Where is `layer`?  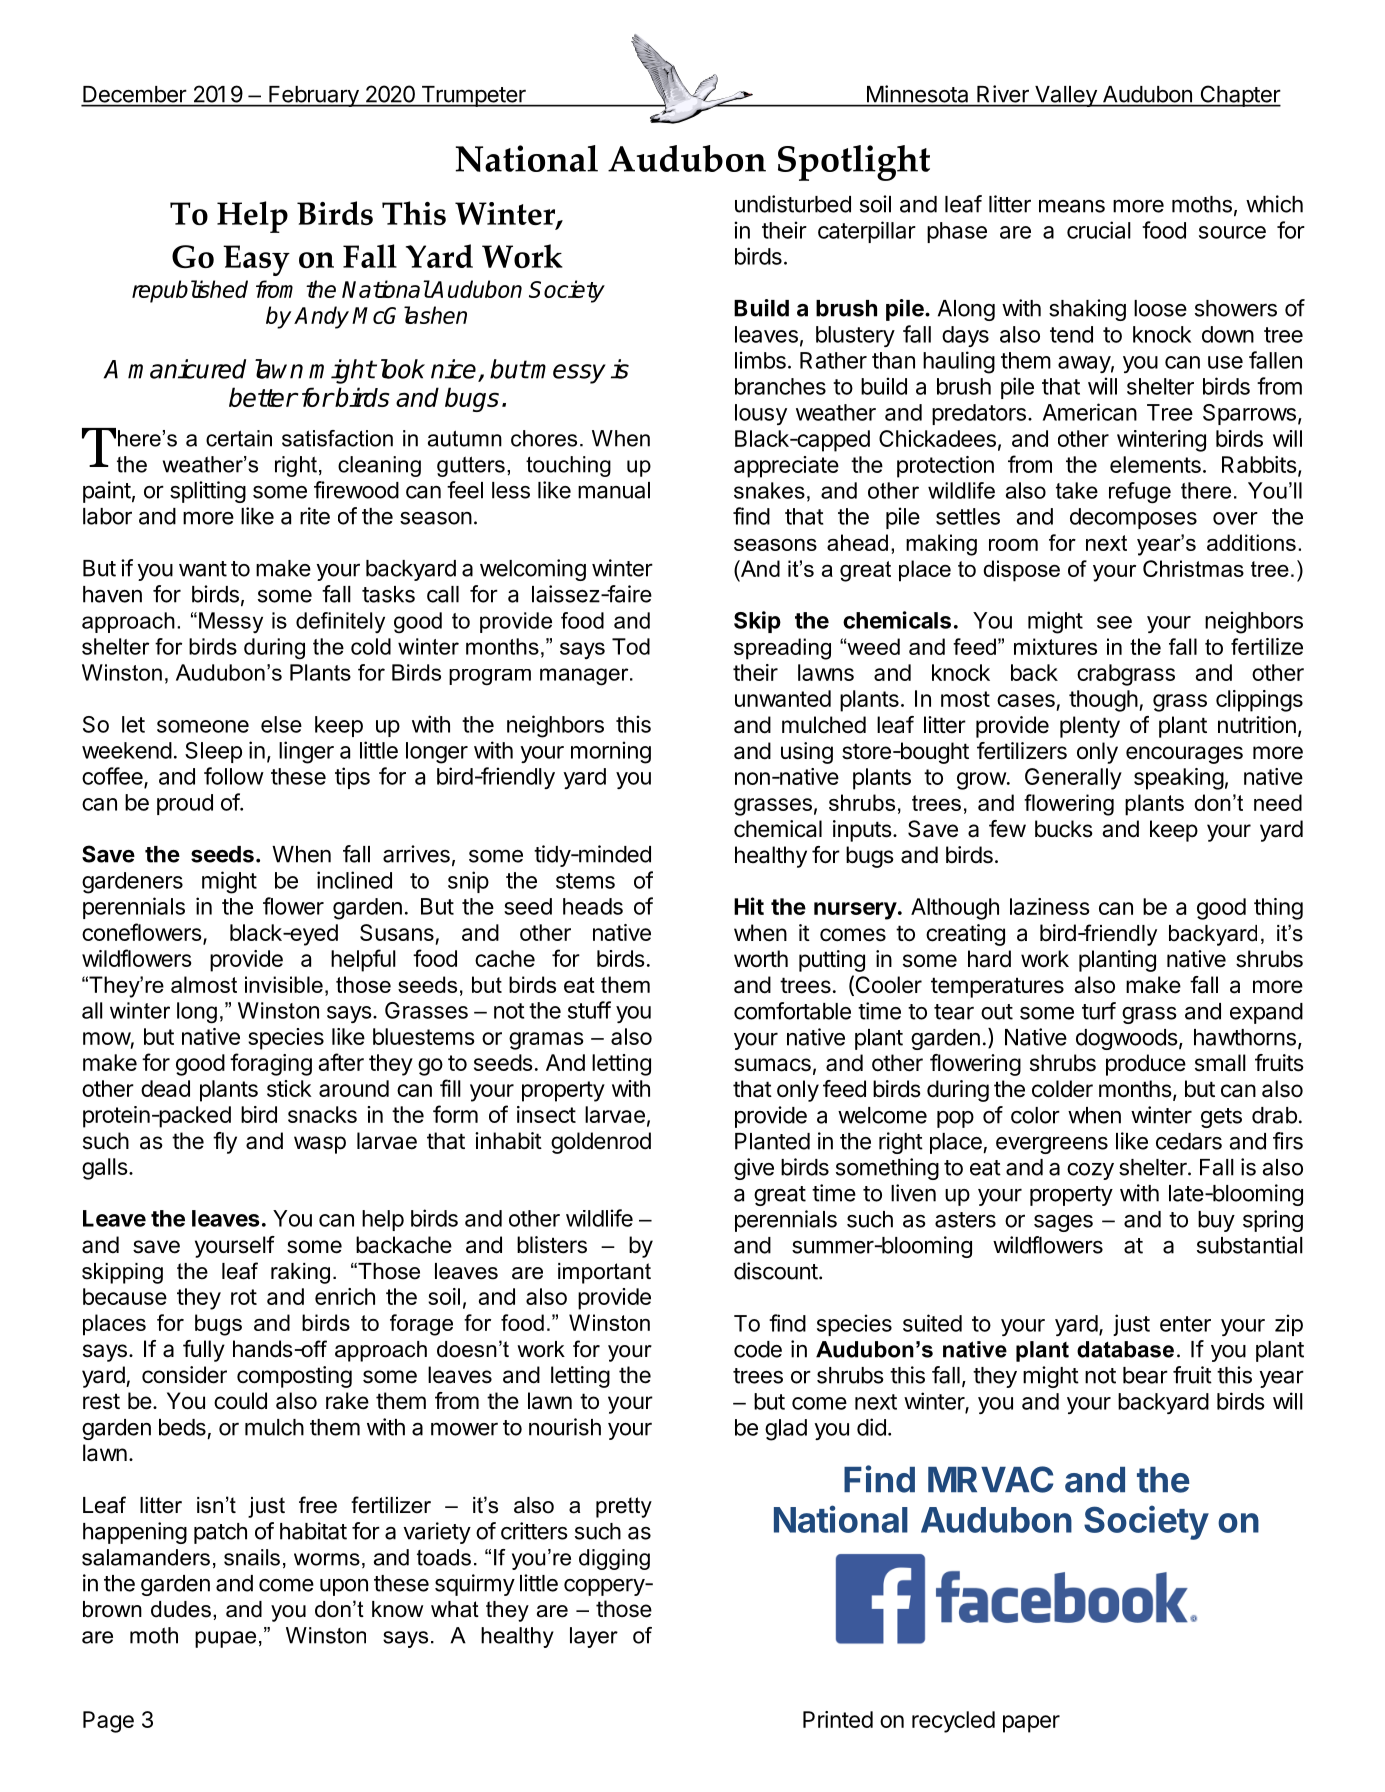
layer is located at coordinates (594, 1637).
